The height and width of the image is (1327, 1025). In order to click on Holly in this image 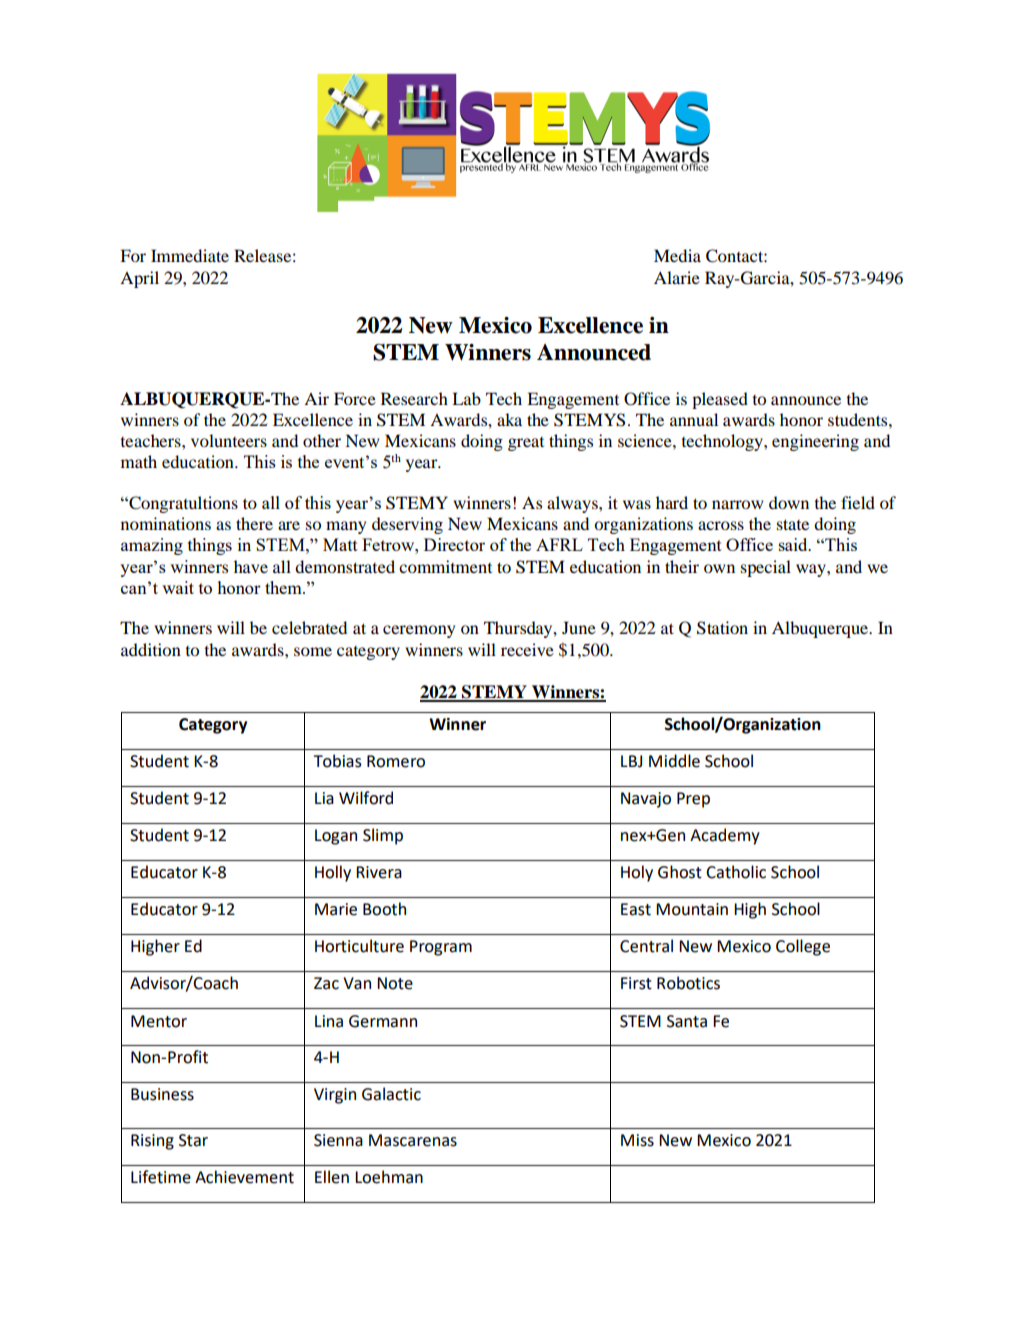, I will do `click(333, 873)`.
